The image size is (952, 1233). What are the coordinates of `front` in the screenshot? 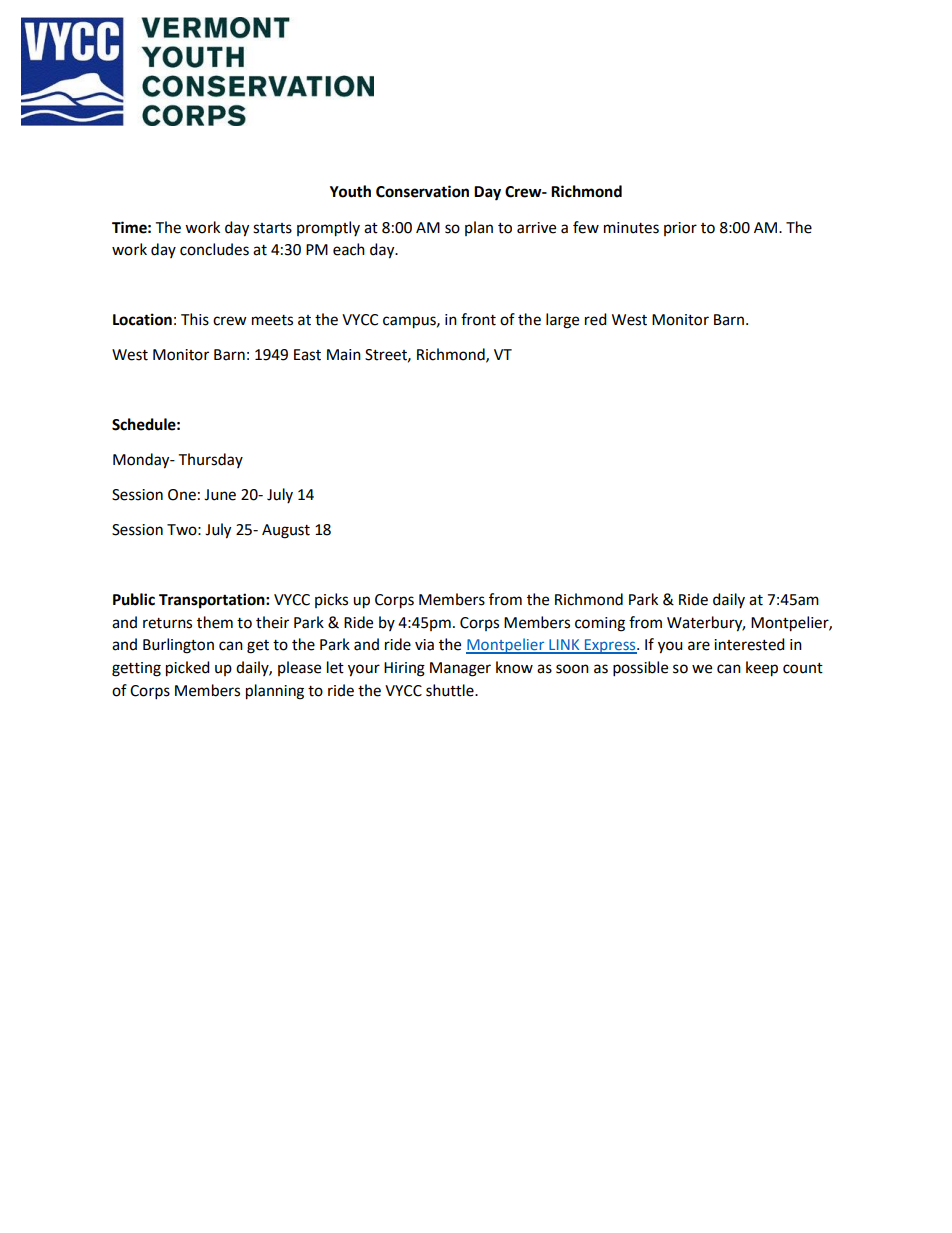 It's located at (478, 319).
